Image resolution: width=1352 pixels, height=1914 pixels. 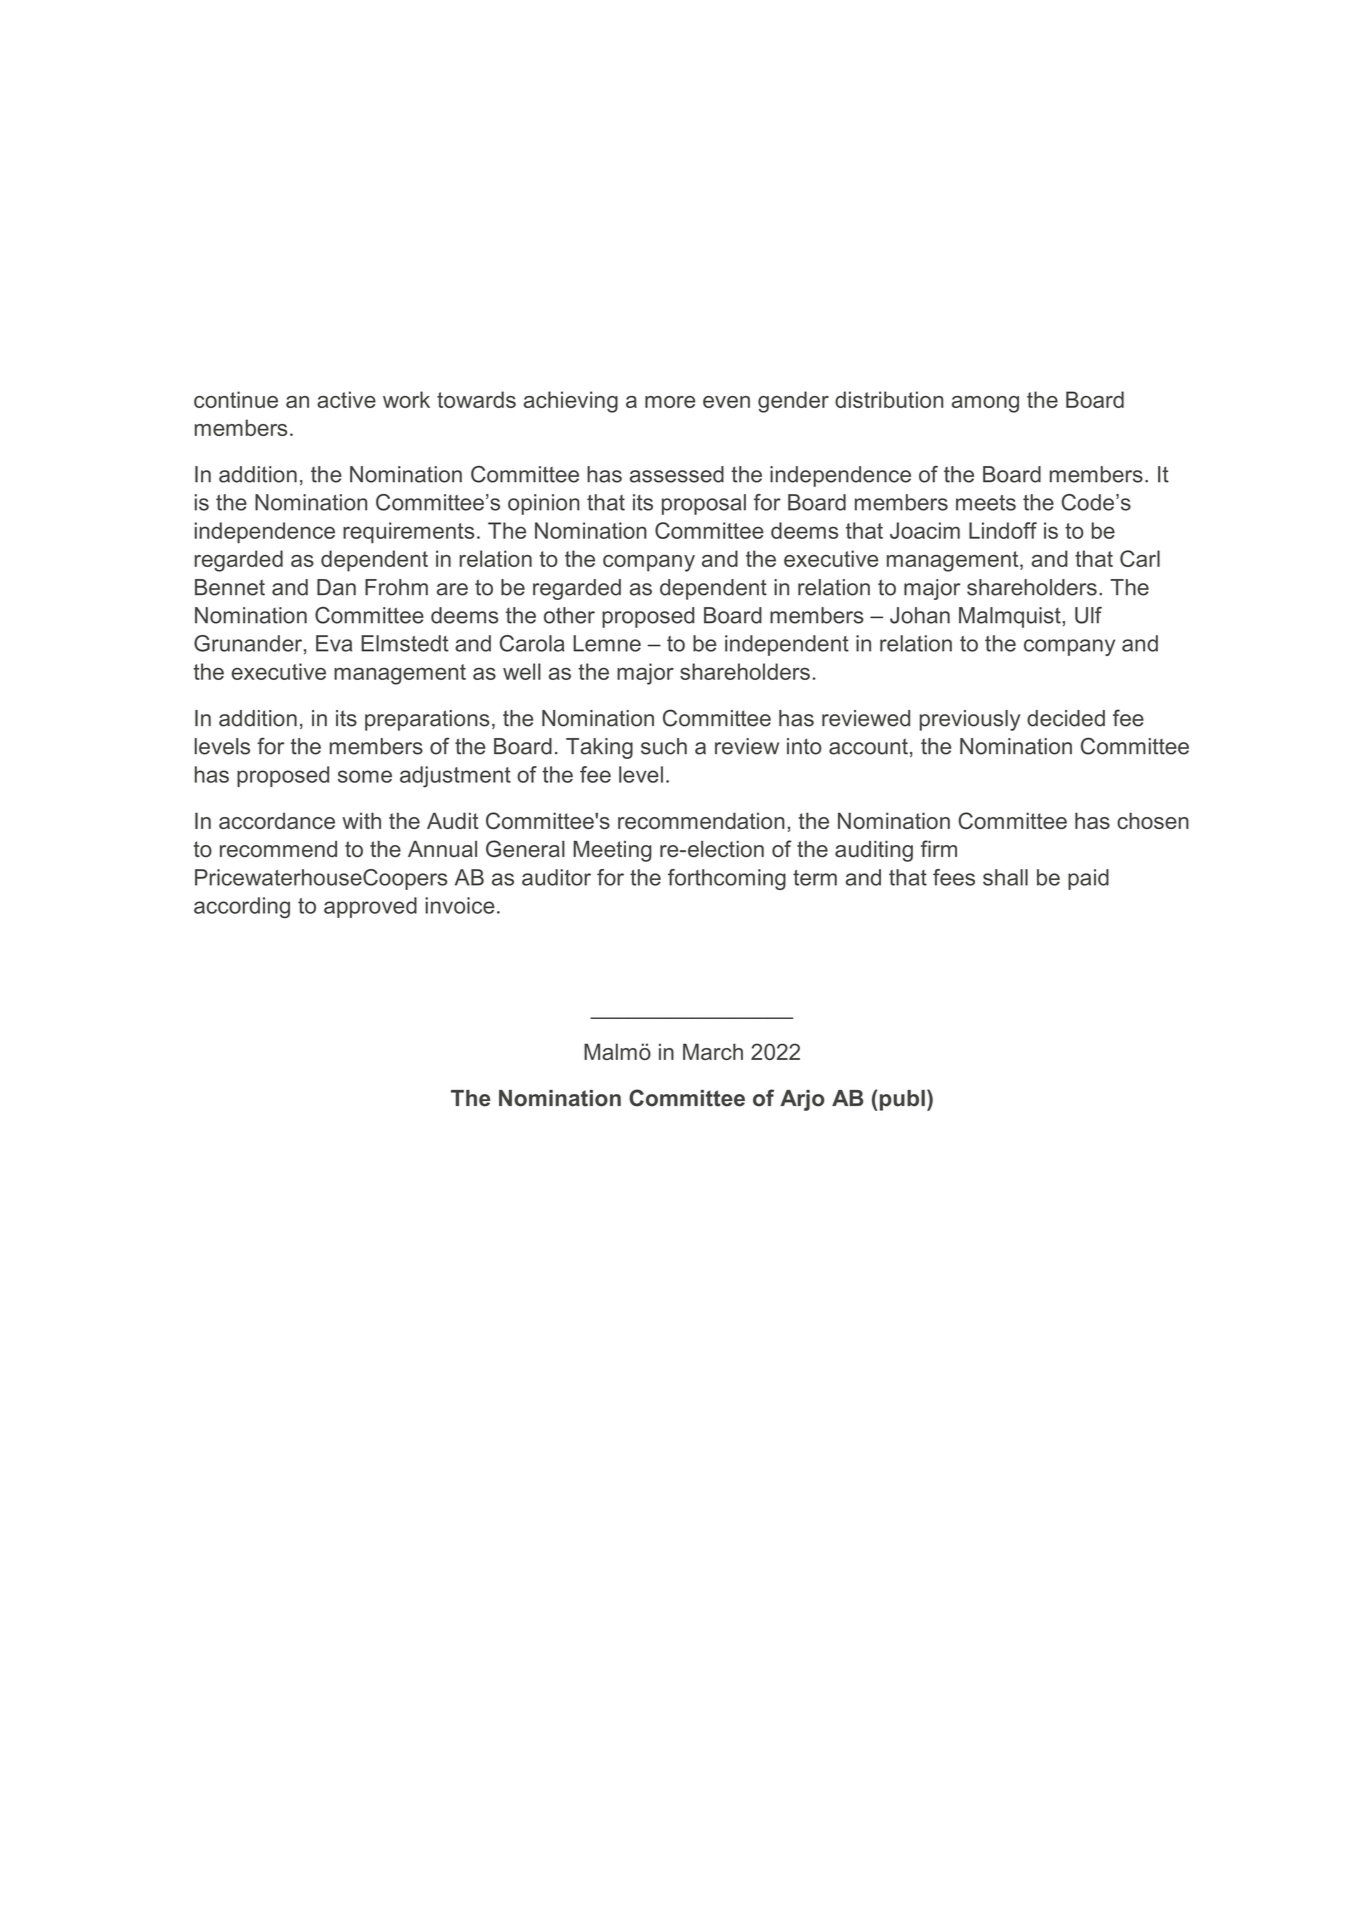 What do you see at coordinates (713, 1051) in the screenshot?
I see `March` at bounding box center [713, 1051].
